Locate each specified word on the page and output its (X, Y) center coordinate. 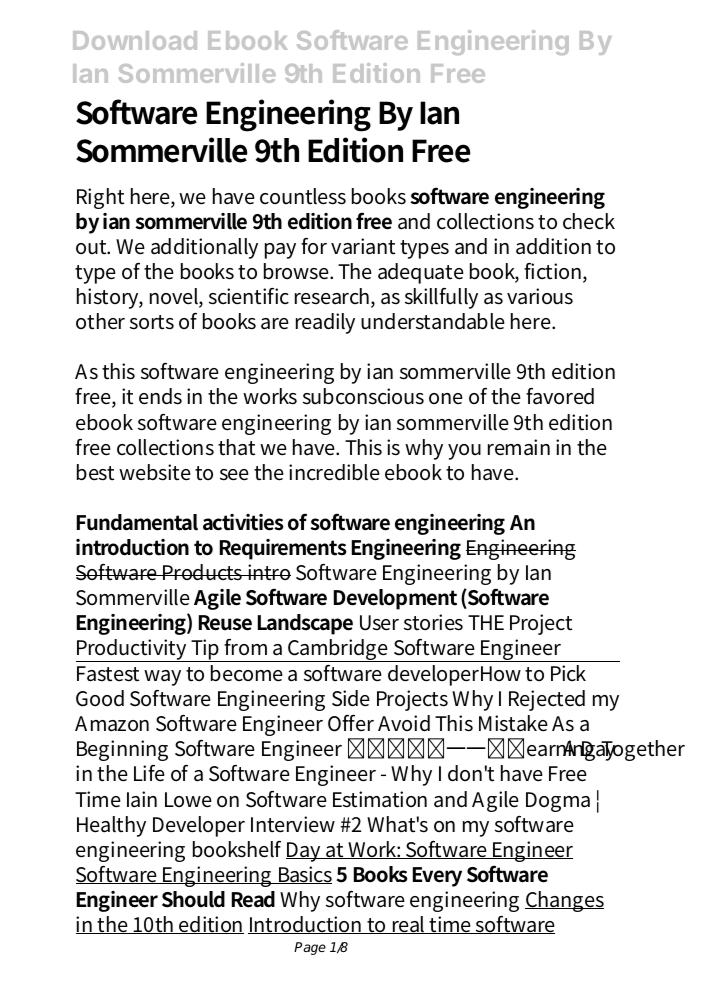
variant (363, 246)
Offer (351, 723)
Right (100, 198)
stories (433, 622)
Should (193, 899)
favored (560, 396)
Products (203, 572)
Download (135, 40)
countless (303, 196)
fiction (554, 272)
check (589, 221)
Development (395, 599)
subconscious (363, 396)
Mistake (513, 723)
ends (160, 396)
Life (149, 773)
